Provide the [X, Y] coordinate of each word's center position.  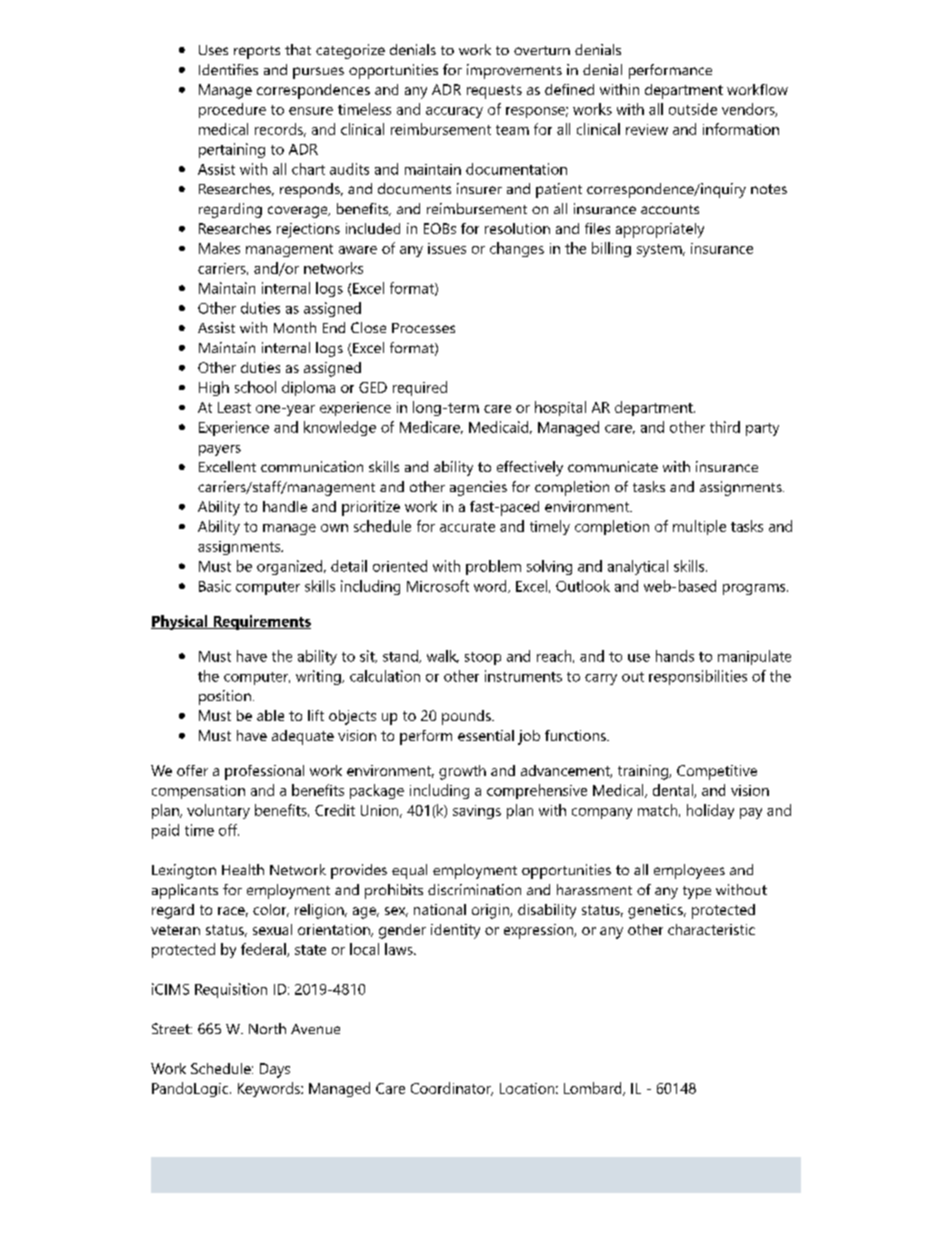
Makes [219, 248]
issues [447, 248]
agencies [478, 488]
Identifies [228, 69]
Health [243, 869]
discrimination [474, 889]
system [659, 250]
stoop [483, 658]
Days [275, 1070]
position [225, 697]
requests [494, 92]
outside [693, 109]
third [725, 427]
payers [220, 450]
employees [689, 871]
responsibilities [698, 677]
